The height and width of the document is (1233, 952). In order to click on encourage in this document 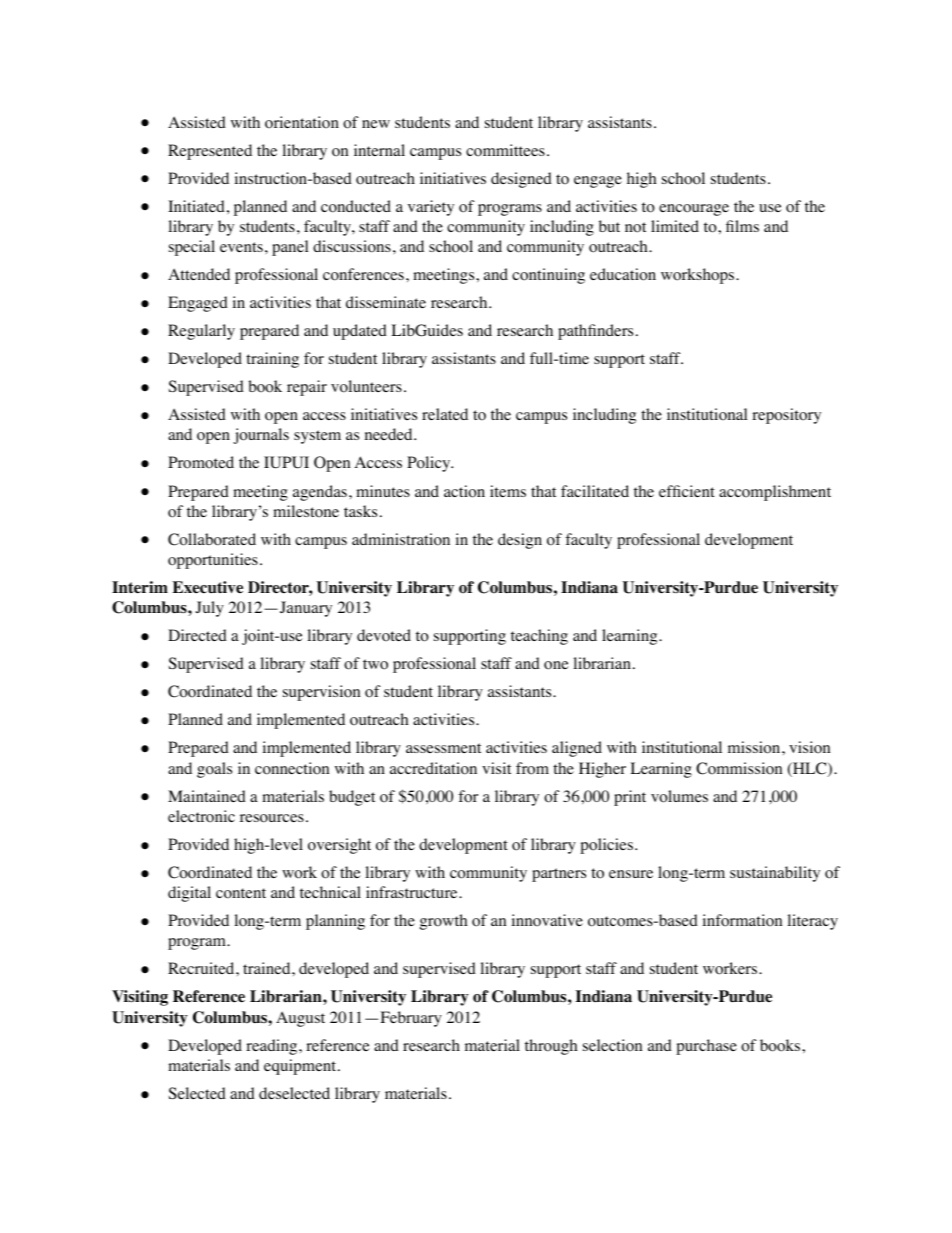, I will do `click(694, 210)`.
